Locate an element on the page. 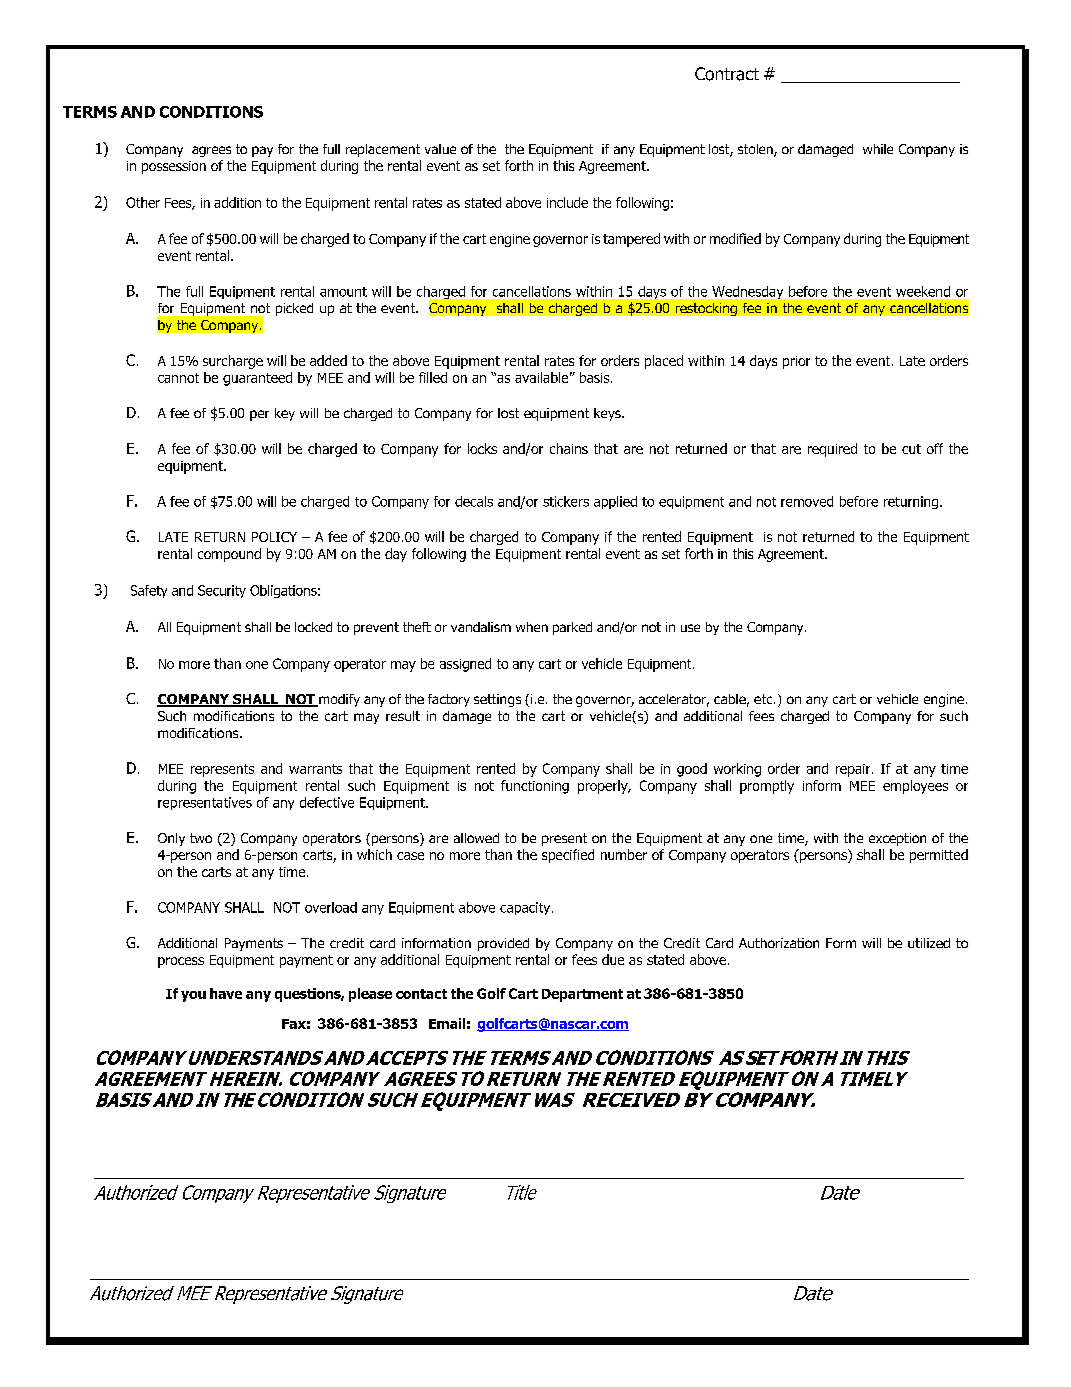  locked is located at coordinates (313, 627).
